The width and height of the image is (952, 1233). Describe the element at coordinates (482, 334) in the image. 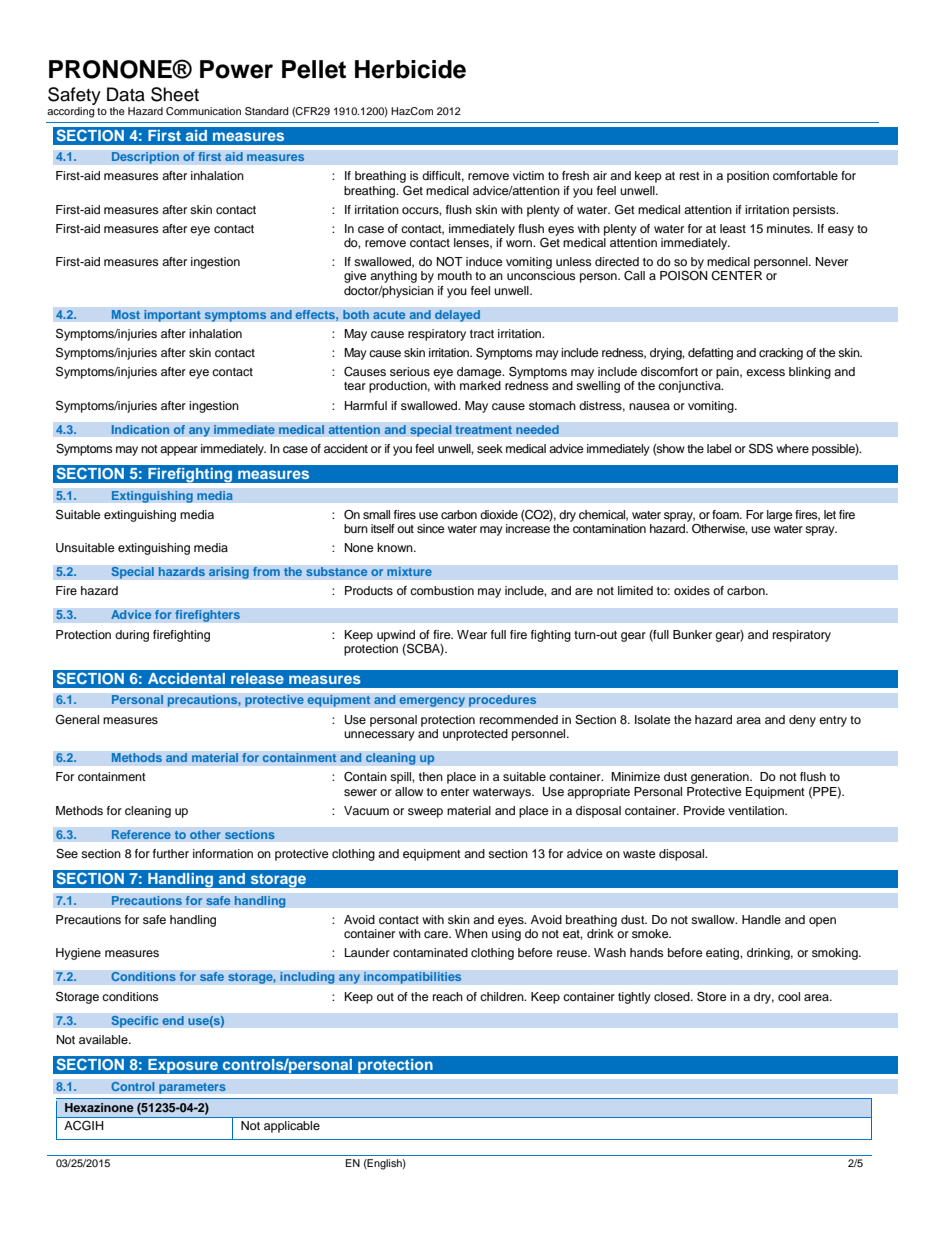

I see `tract` at that location.
